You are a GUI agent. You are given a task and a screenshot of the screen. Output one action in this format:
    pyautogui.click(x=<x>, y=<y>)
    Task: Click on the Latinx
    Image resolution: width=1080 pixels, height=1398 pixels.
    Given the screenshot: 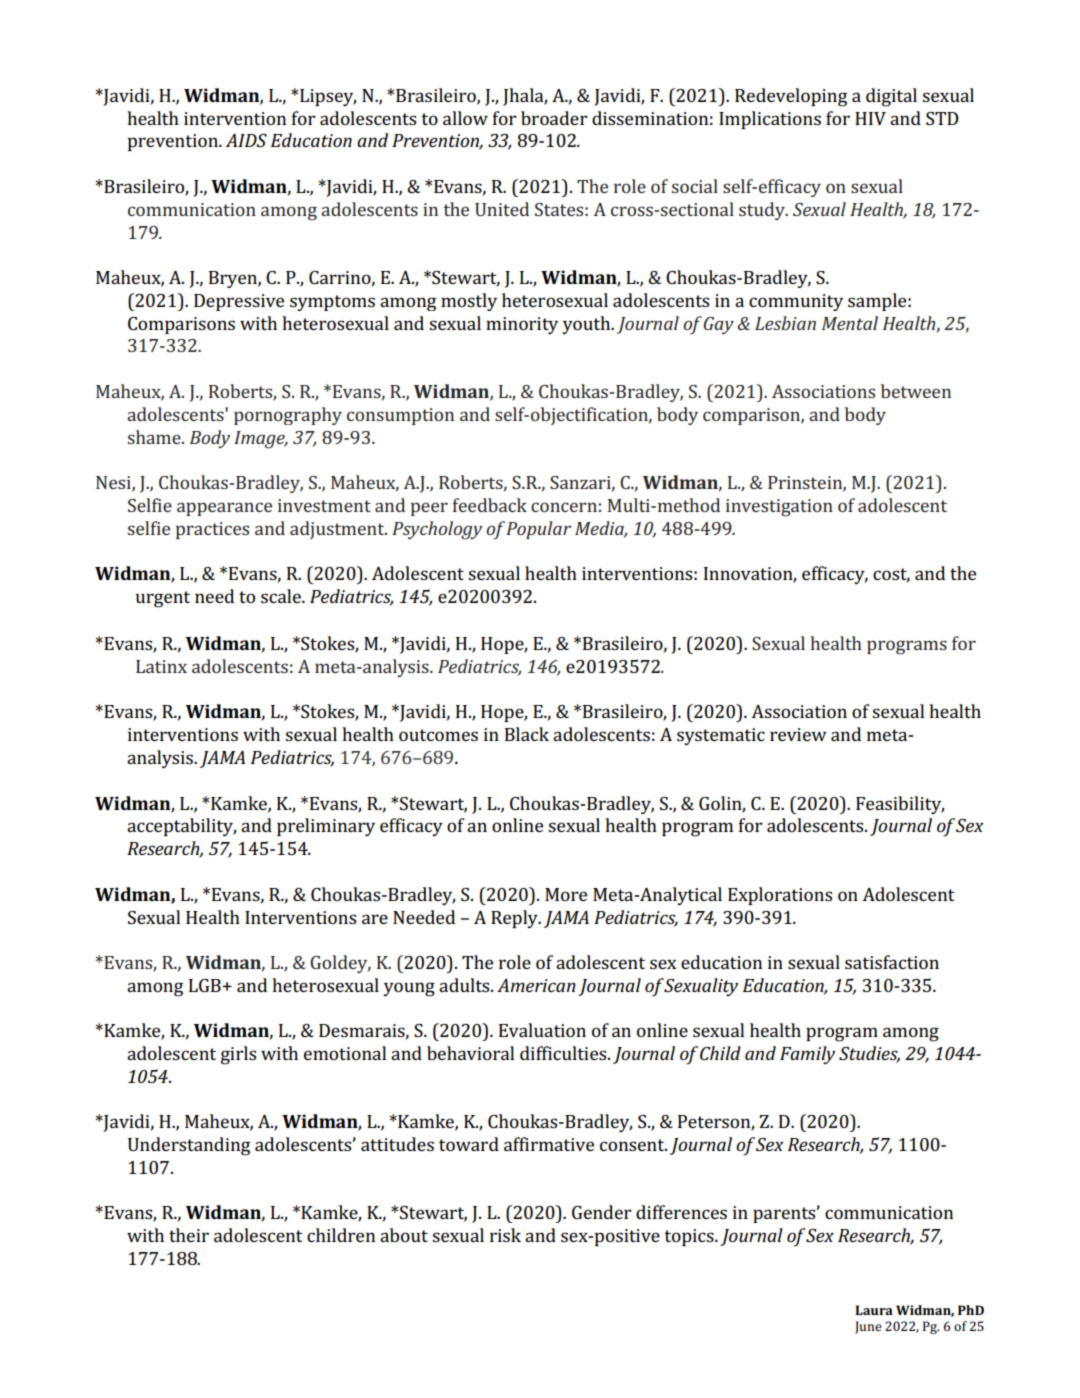 What is the action you would take?
    pyautogui.click(x=161, y=666)
